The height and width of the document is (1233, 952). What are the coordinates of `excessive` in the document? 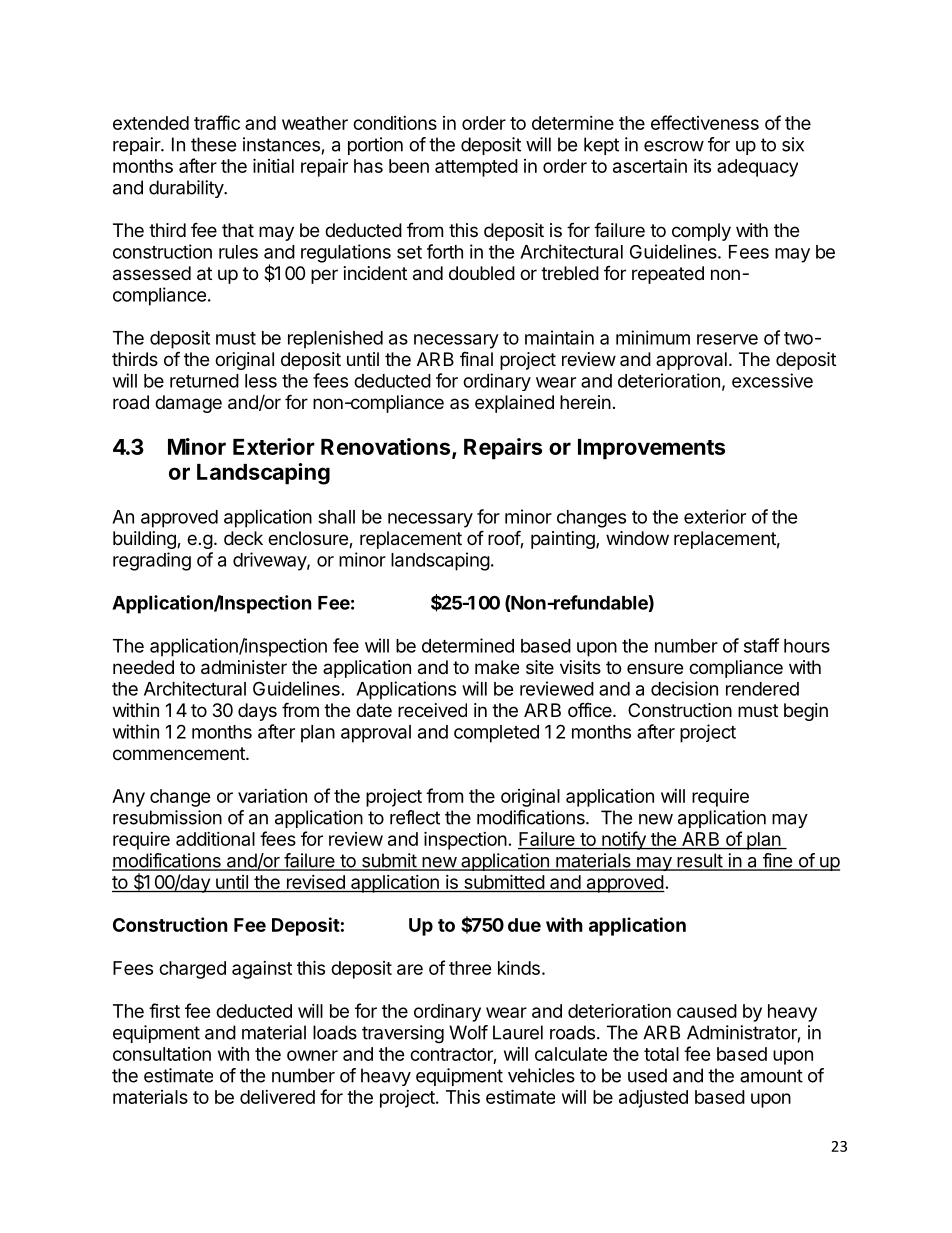 It's located at (772, 380).
